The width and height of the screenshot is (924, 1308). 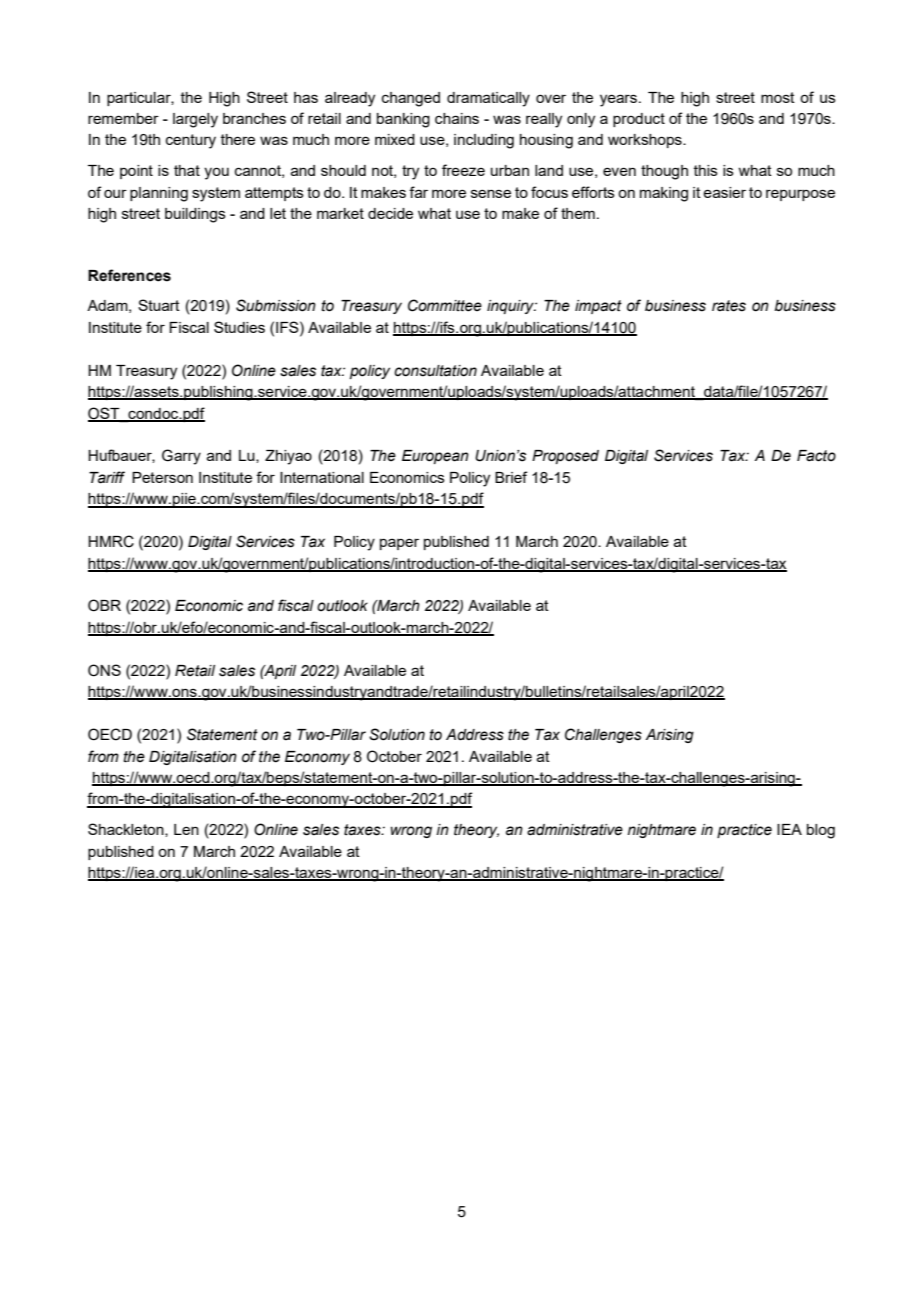 What do you see at coordinates (181, 457) in the screenshot?
I see `Garry` at bounding box center [181, 457].
